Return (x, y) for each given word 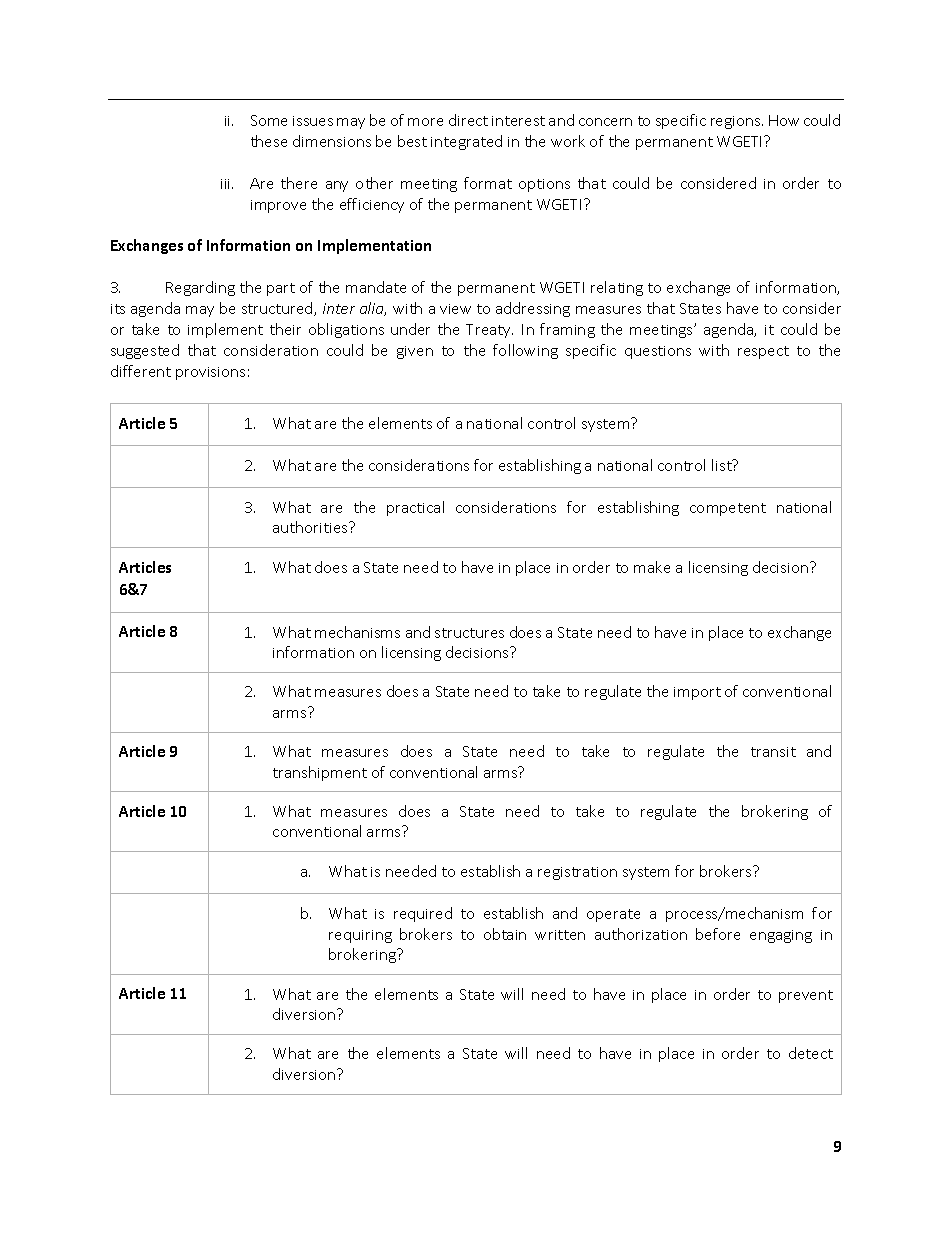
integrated (466, 142)
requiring (360, 936)
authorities (311, 527)
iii (227, 184)
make (652, 567)
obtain (505, 934)
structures (469, 633)
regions (737, 122)
